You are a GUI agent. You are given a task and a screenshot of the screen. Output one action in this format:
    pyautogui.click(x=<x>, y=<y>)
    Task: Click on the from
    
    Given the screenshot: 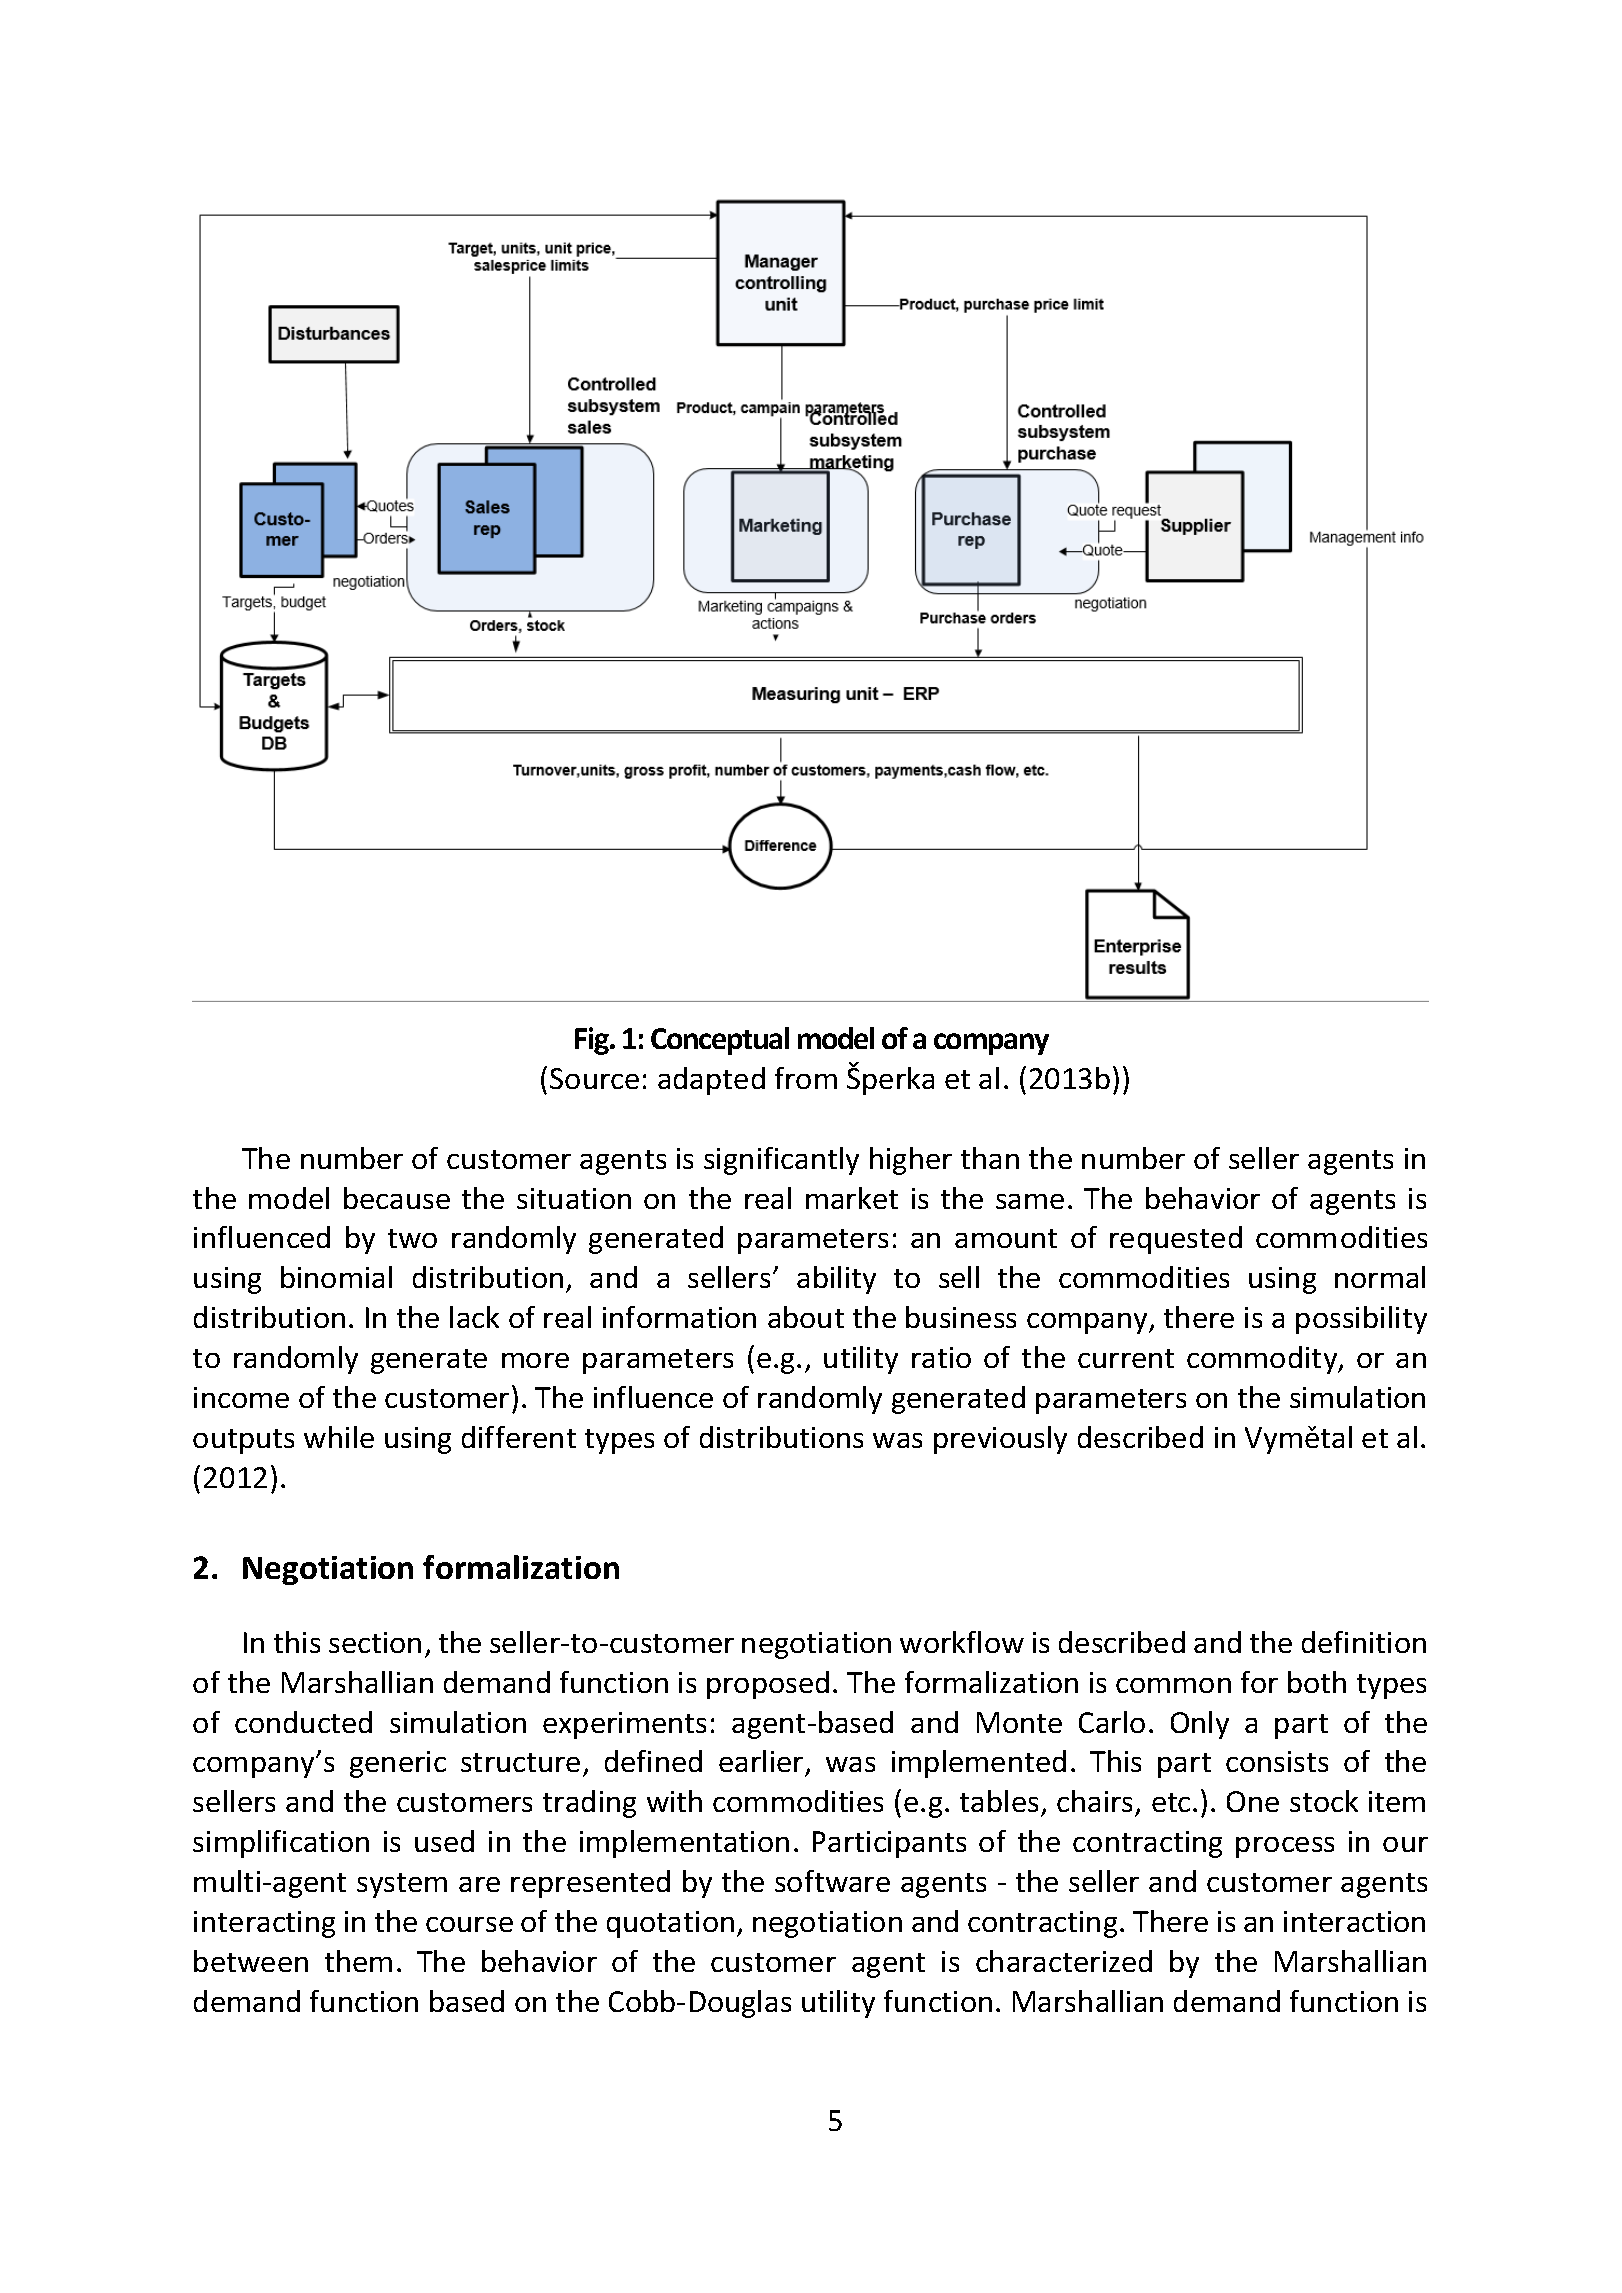 What is the action you would take?
    pyautogui.click(x=806, y=1078)
